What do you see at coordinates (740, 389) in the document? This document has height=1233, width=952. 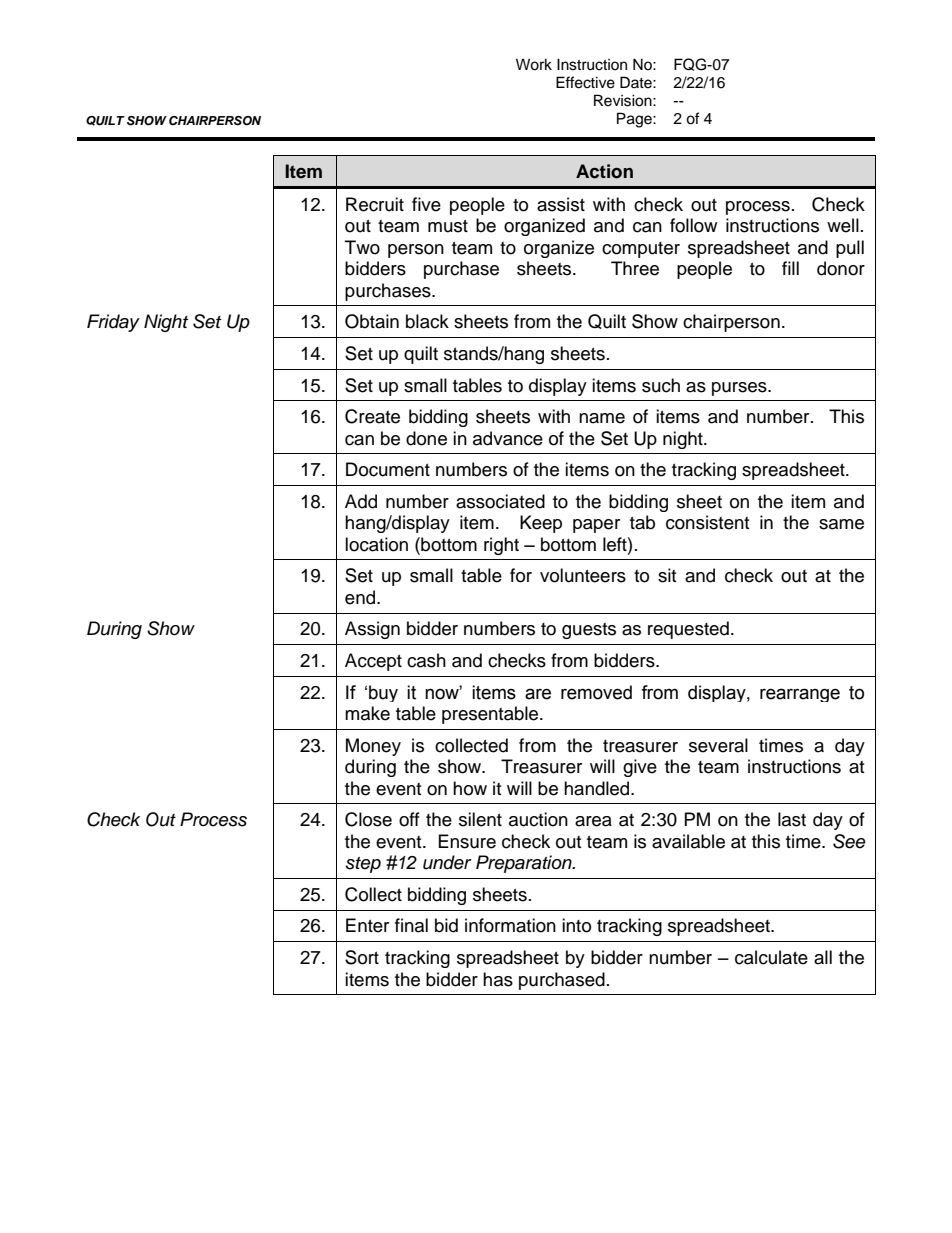 I see `purses` at bounding box center [740, 389].
